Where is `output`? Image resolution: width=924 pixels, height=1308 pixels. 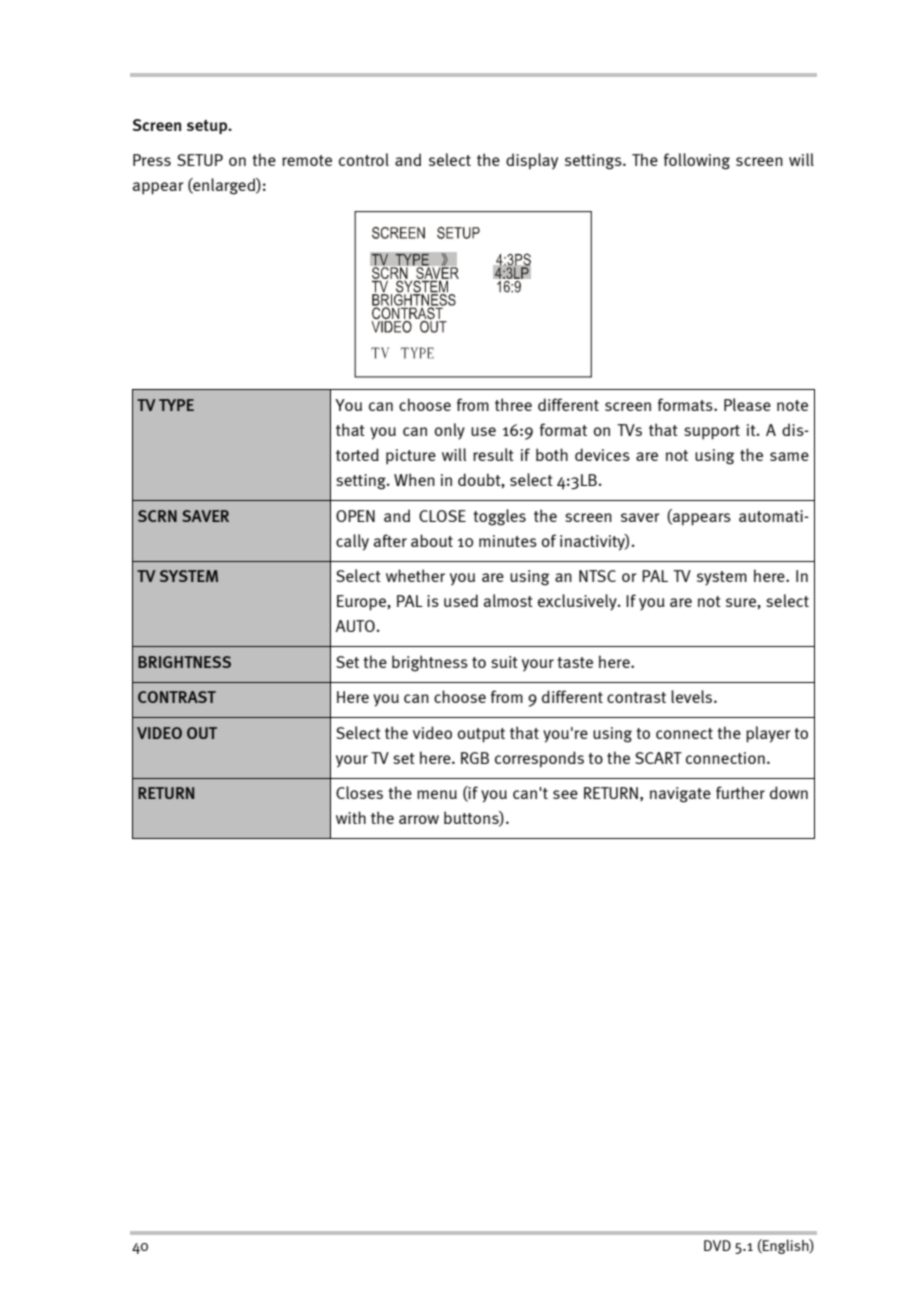
output is located at coordinates (481, 735).
